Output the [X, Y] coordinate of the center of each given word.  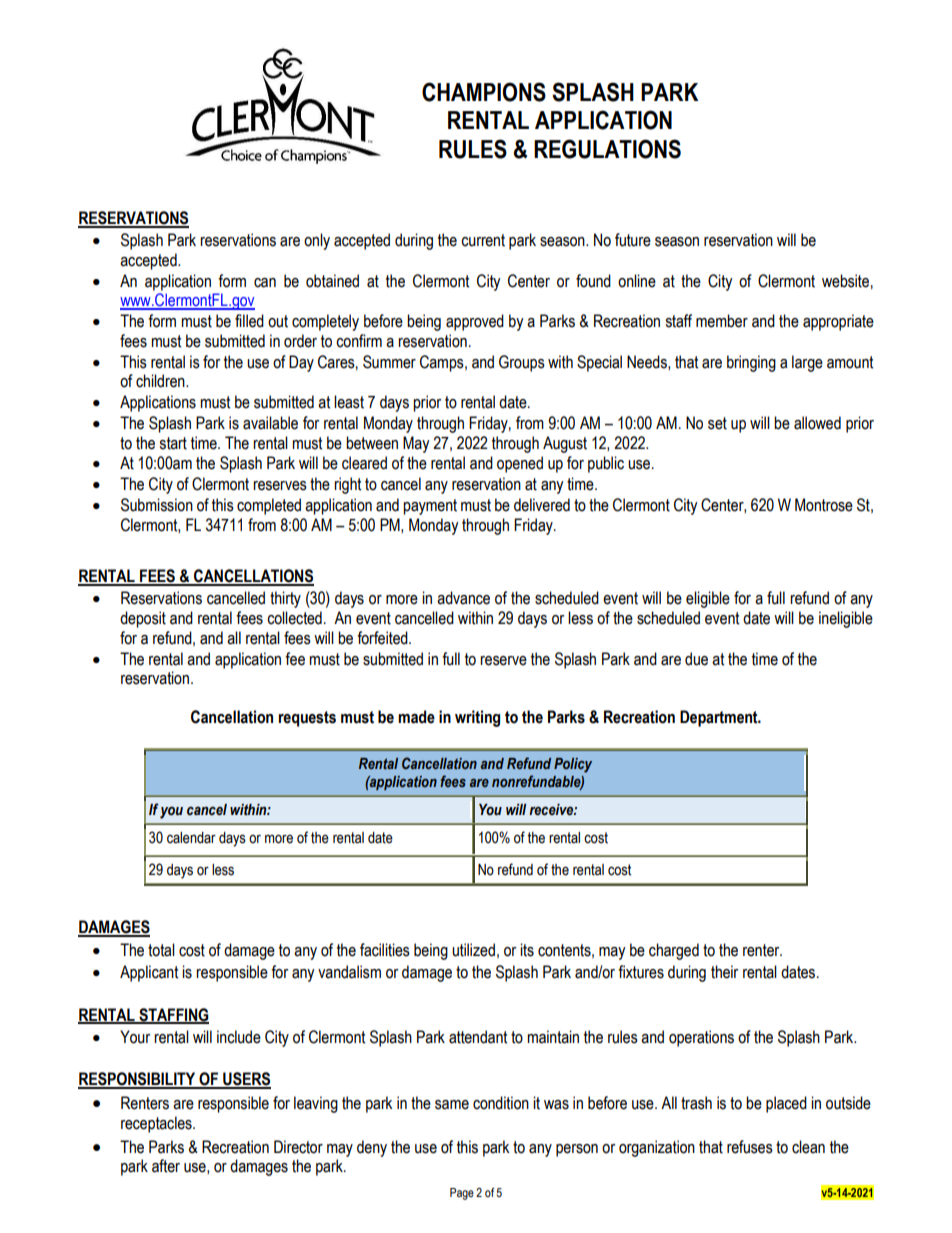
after [166, 1166]
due [696, 659]
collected [294, 618]
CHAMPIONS [484, 92]
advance [463, 598]
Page [462, 1194]
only [317, 241]
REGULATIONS [607, 149]
